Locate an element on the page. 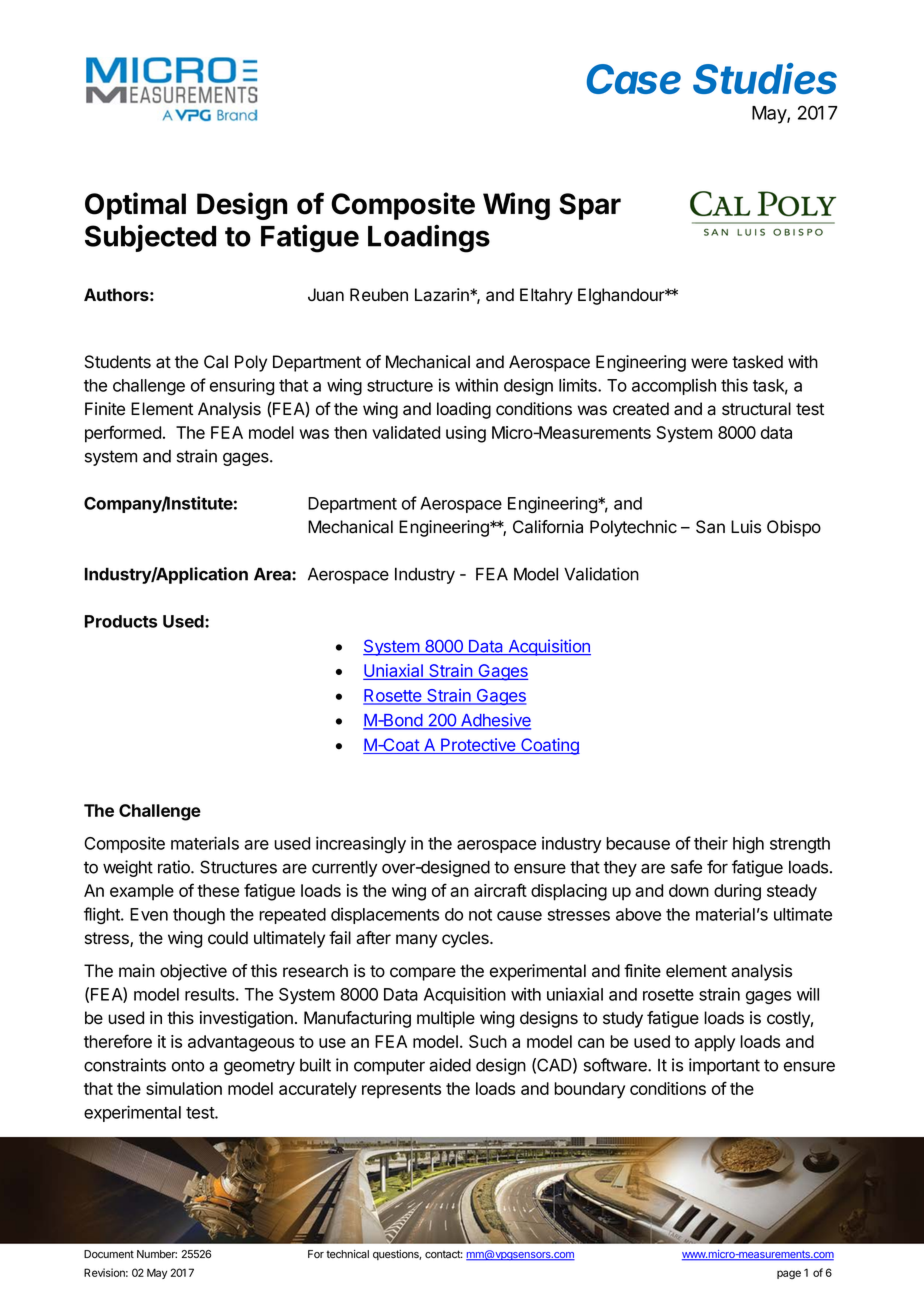 This document has height=1308, width=924. cycles is located at coordinates (466, 939).
